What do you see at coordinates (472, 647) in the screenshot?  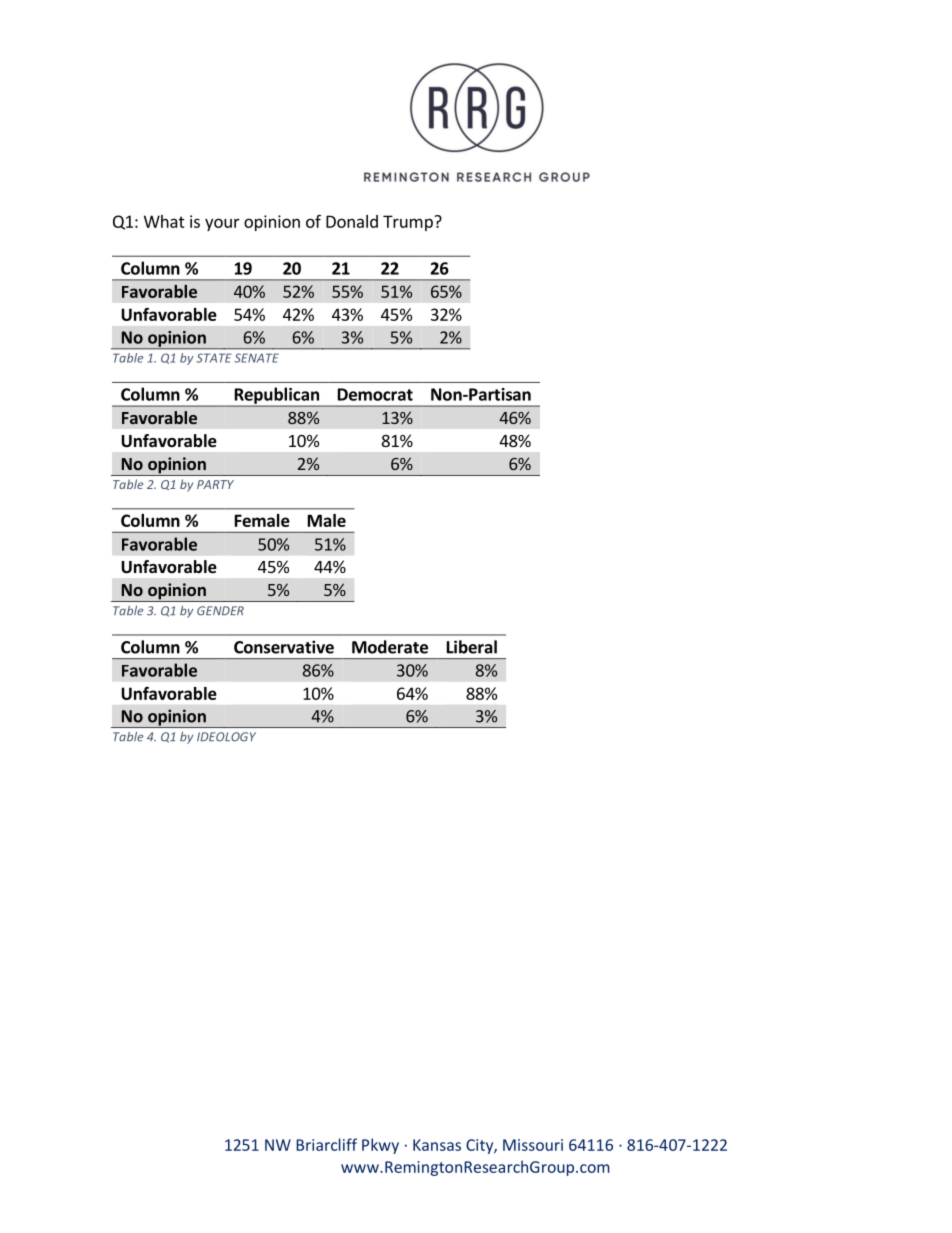 I see `Liberal` at bounding box center [472, 647].
